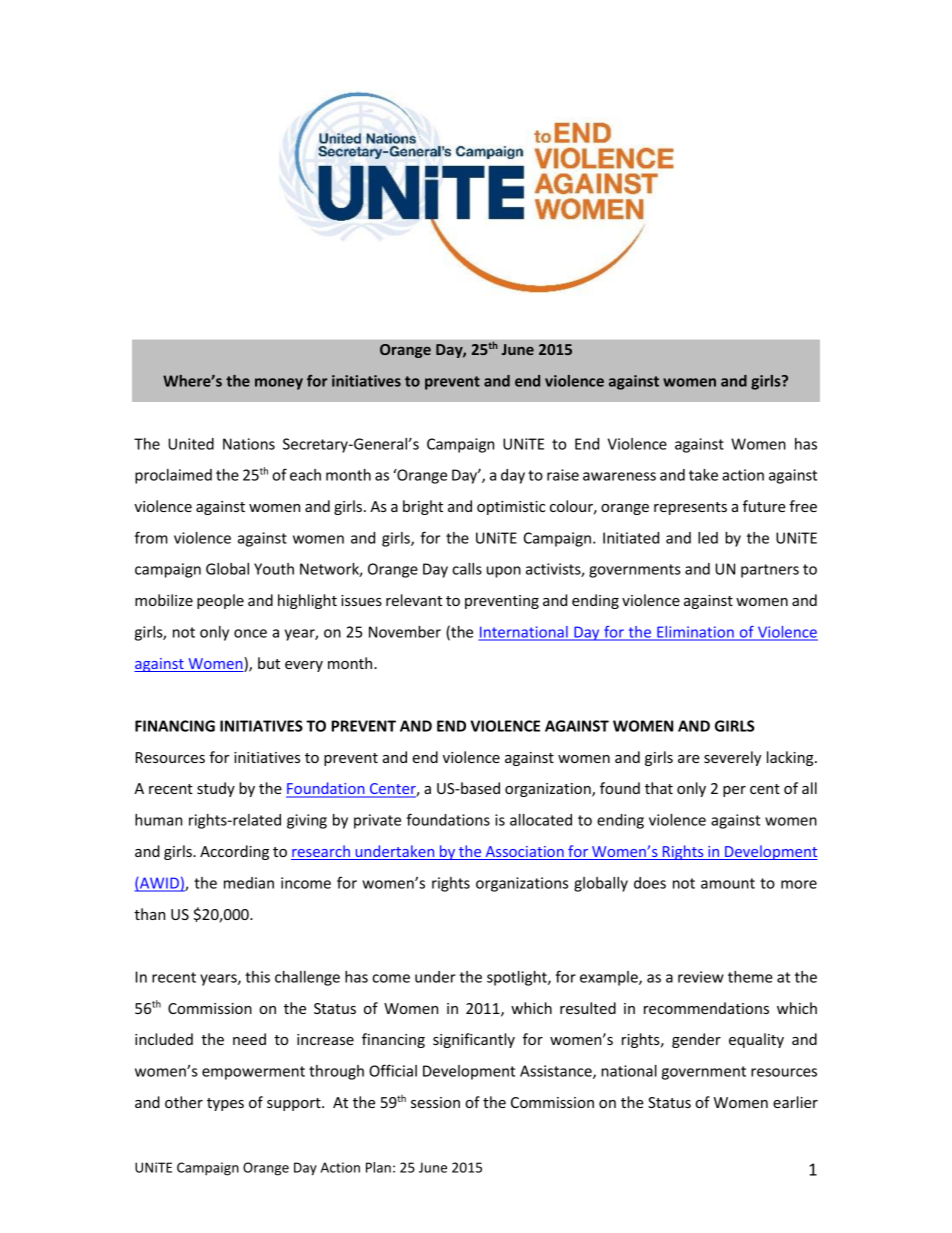 Image resolution: width=952 pixels, height=1233 pixels. Describe the element at coordinates (274, 569) in the document. I see `Youth` at that location.
